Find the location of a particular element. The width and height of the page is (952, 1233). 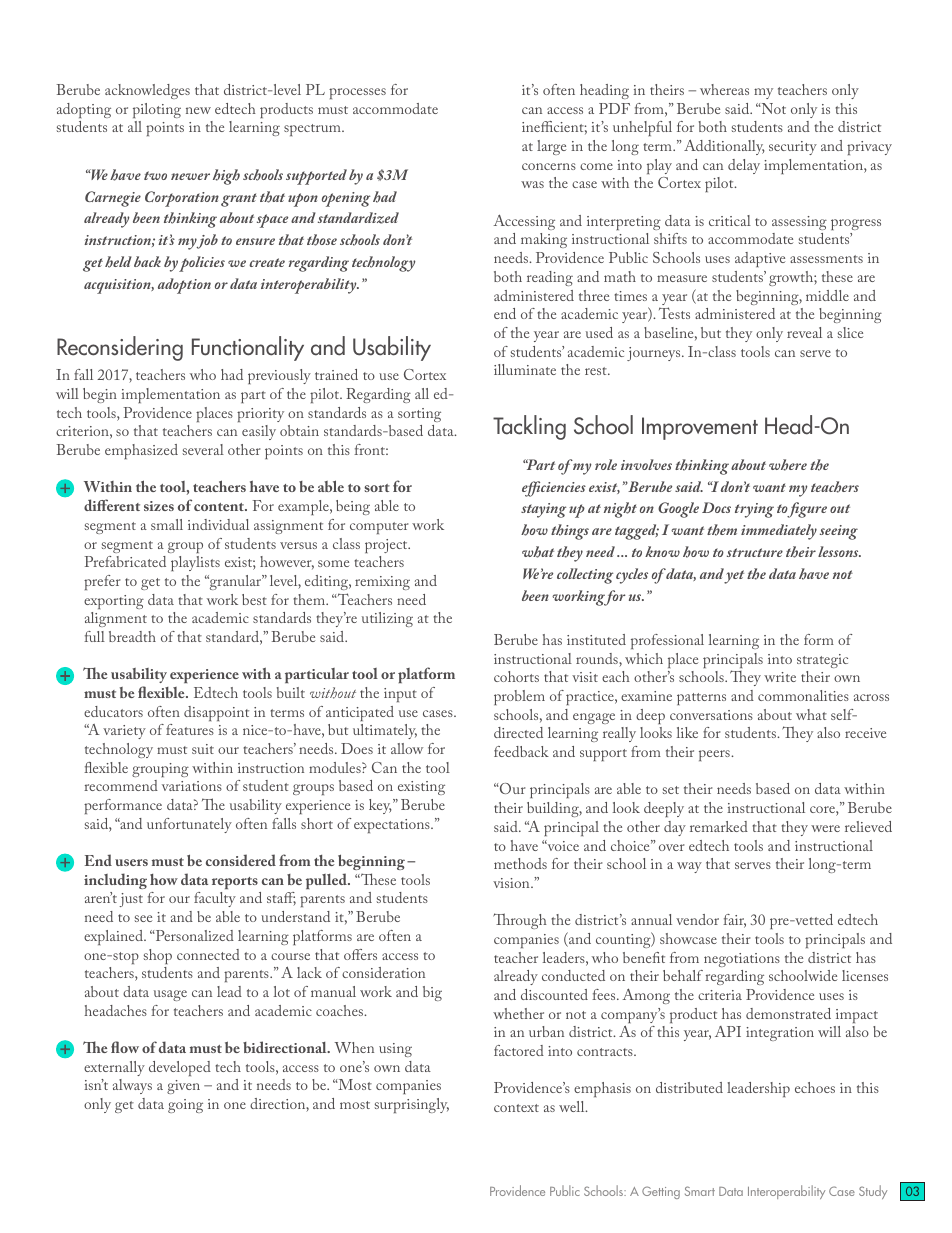

security is located at coordinates (793, 148).
